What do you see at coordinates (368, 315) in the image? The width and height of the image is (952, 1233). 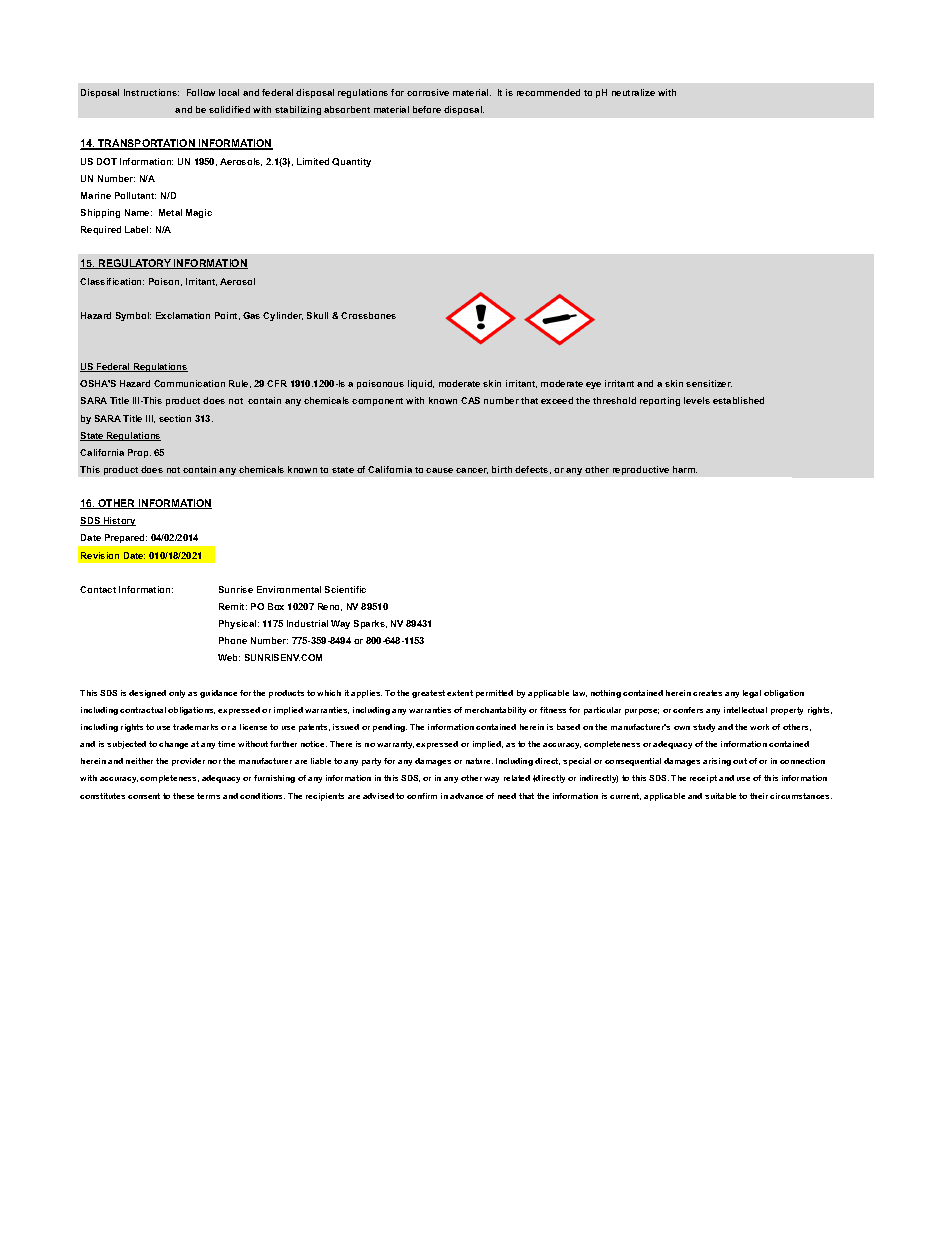 I see `Crossbones` at bounding box center [368, 315].
